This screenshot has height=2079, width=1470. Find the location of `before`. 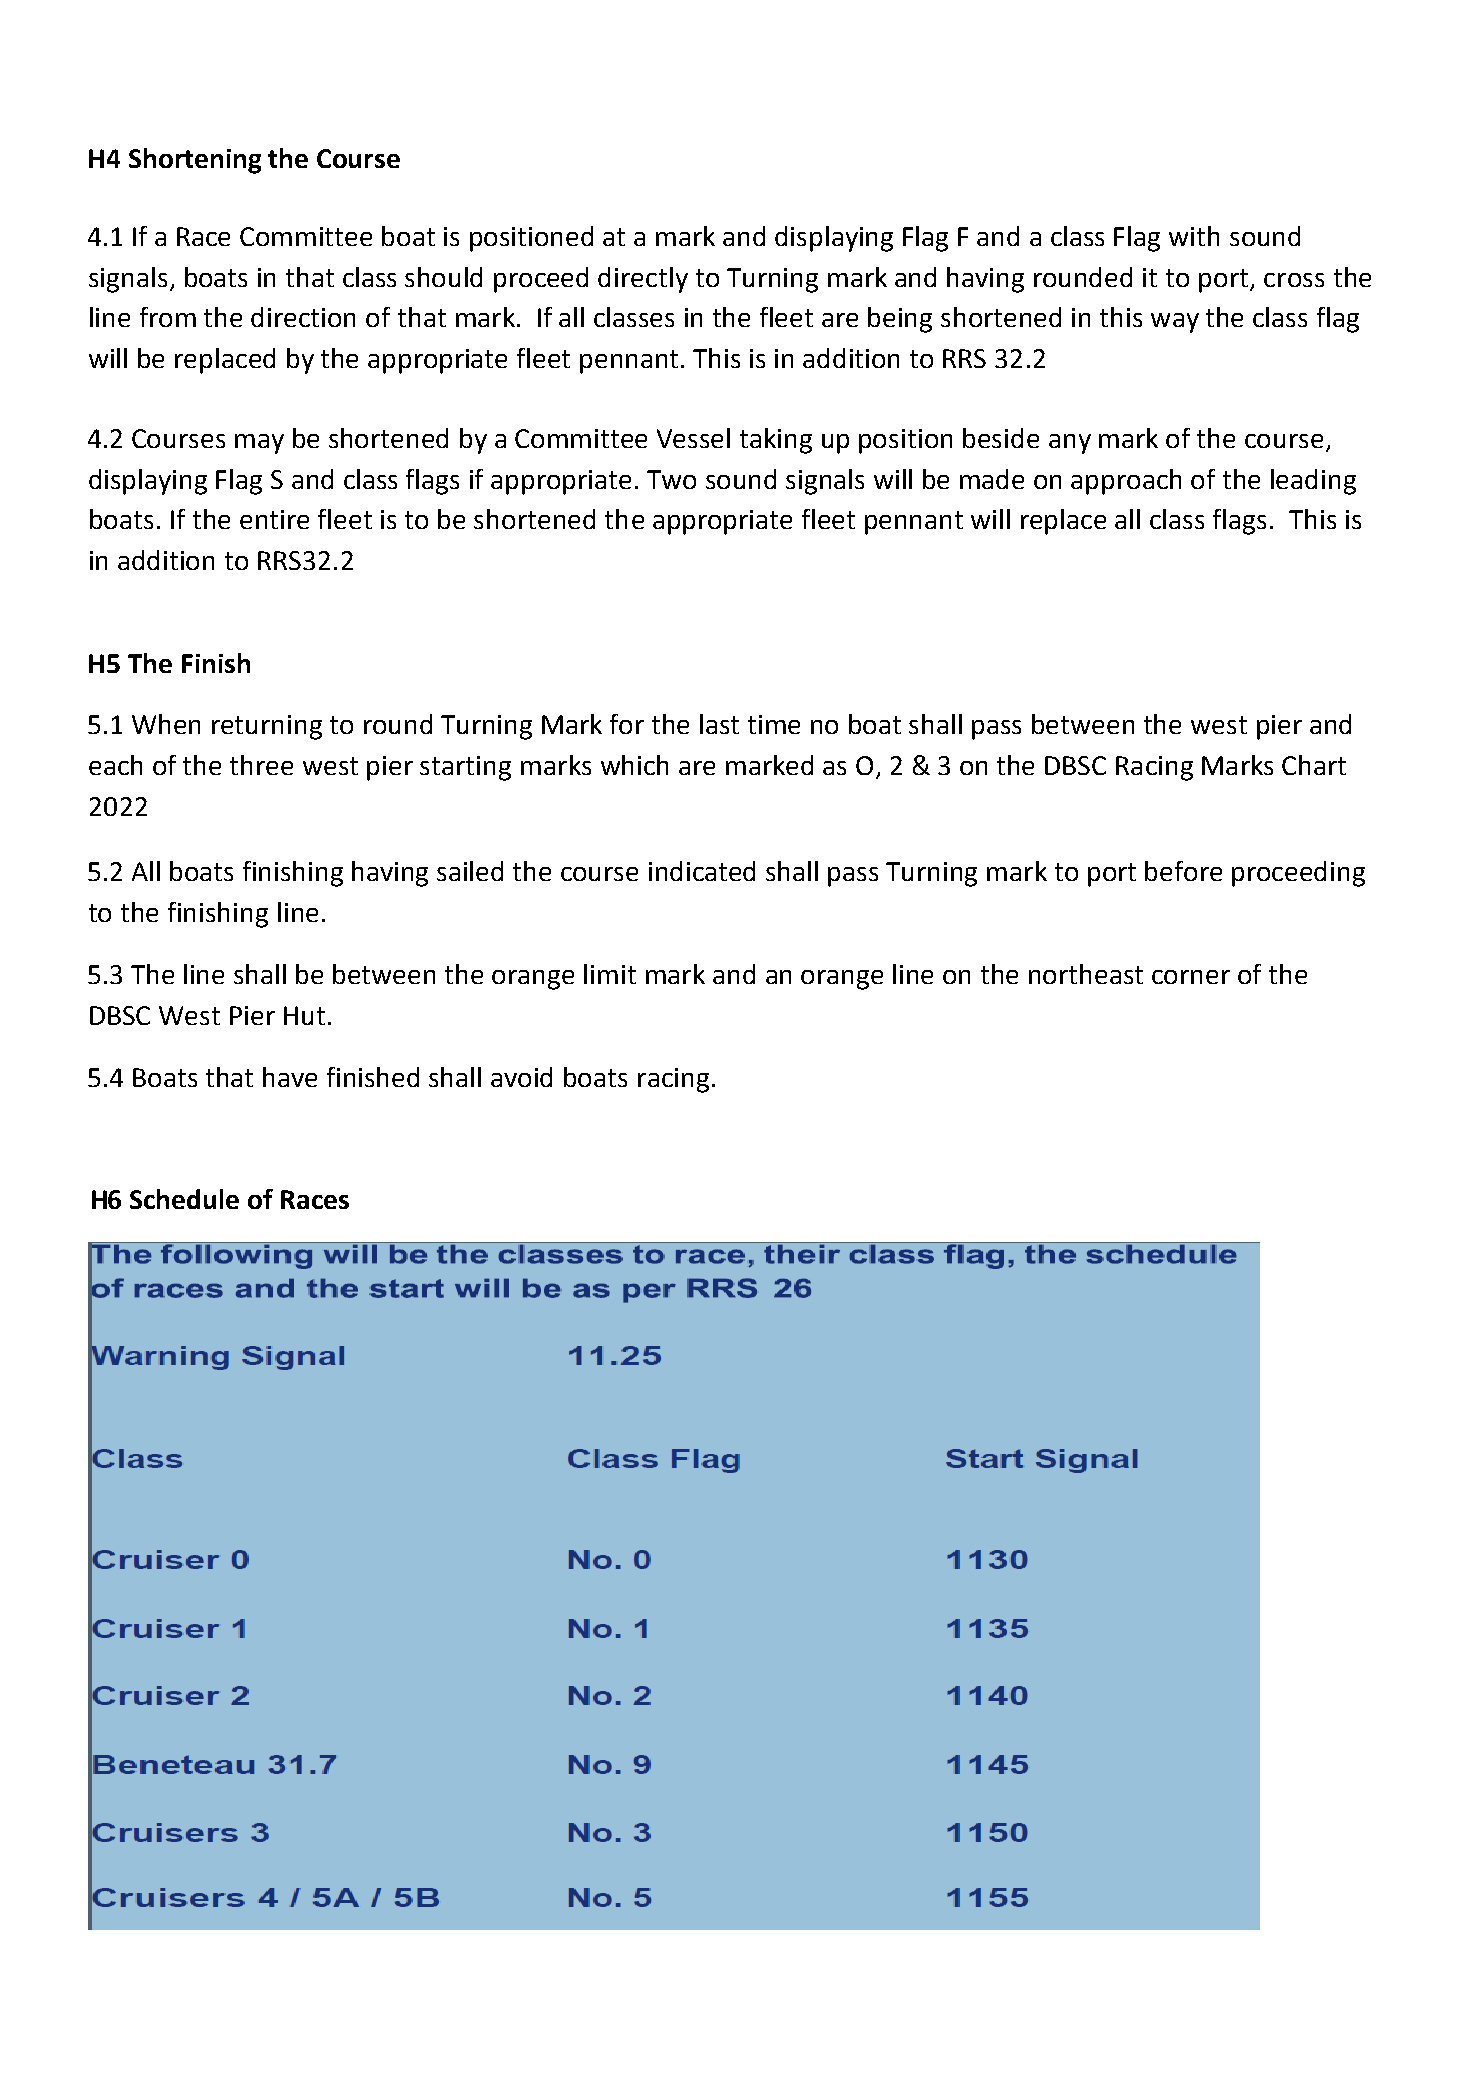

before is located at coordinates (1183, 871).
